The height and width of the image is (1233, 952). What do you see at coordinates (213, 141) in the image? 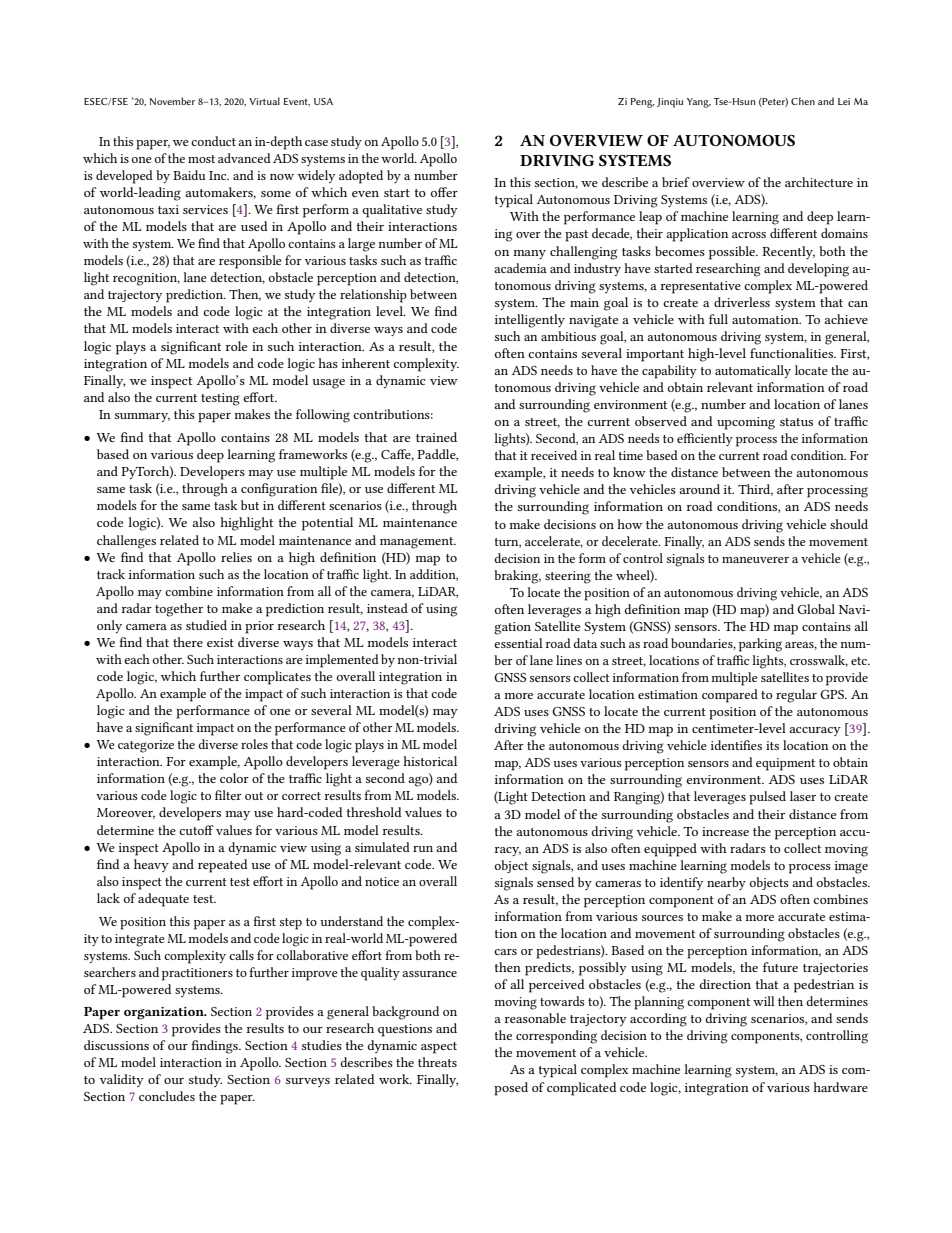
I see `conduct` at bounding box center [213, 141].
